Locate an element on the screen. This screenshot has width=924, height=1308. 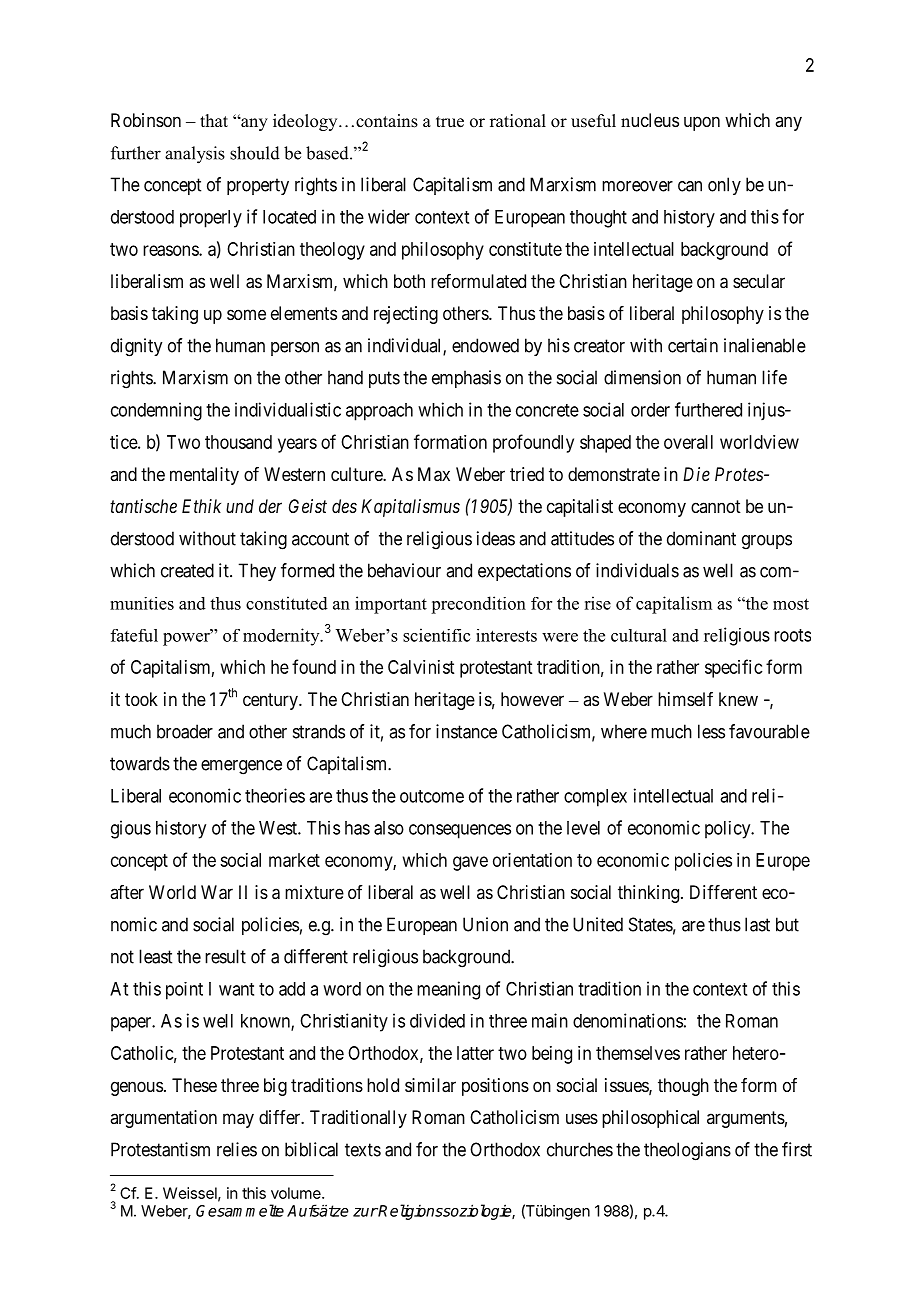
theologians is located at coordinates (687, 1151).
